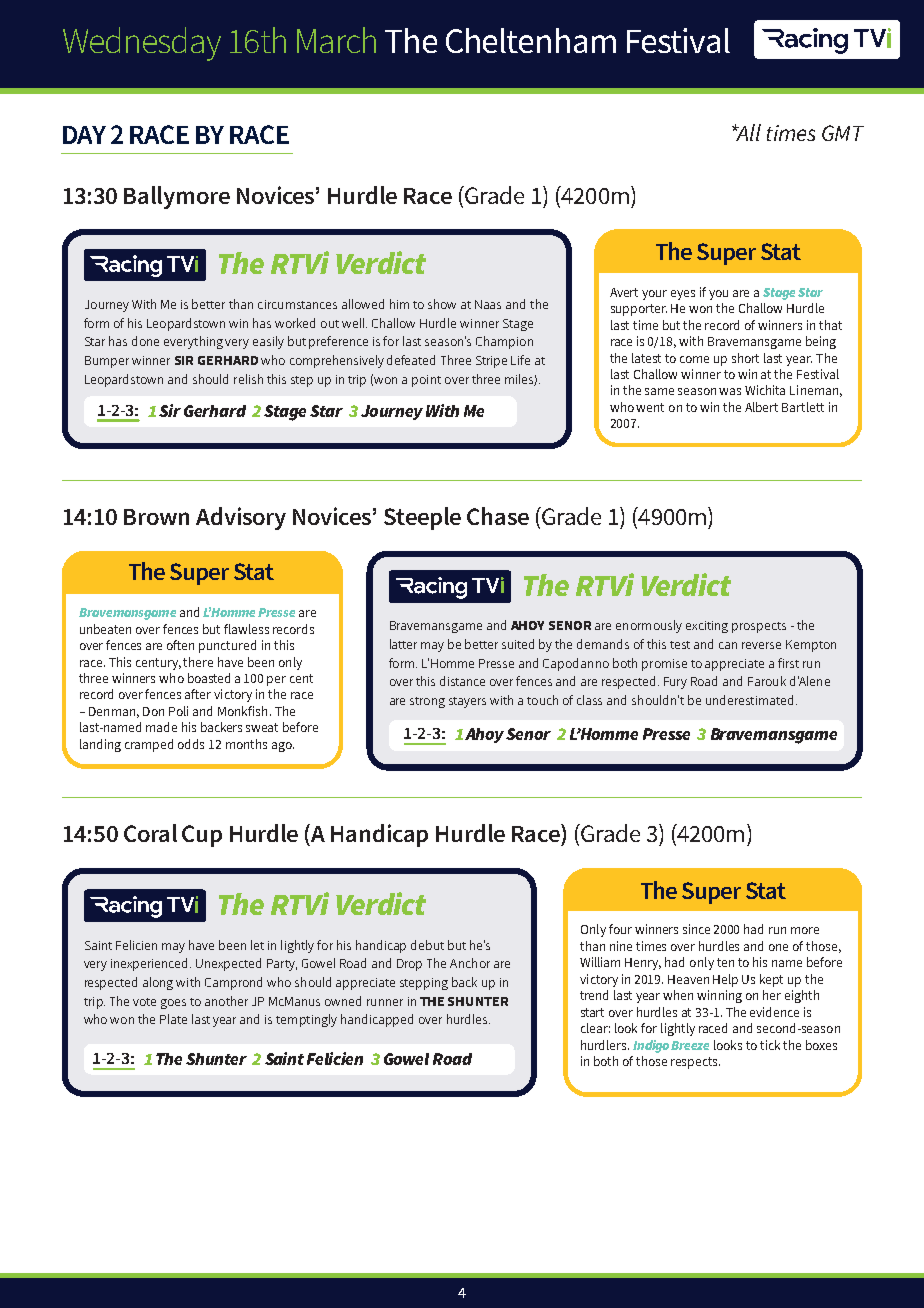  What do you see at coordinates (759, 627) in the document?
I see `prospects` at bounding box center [759, 627].
